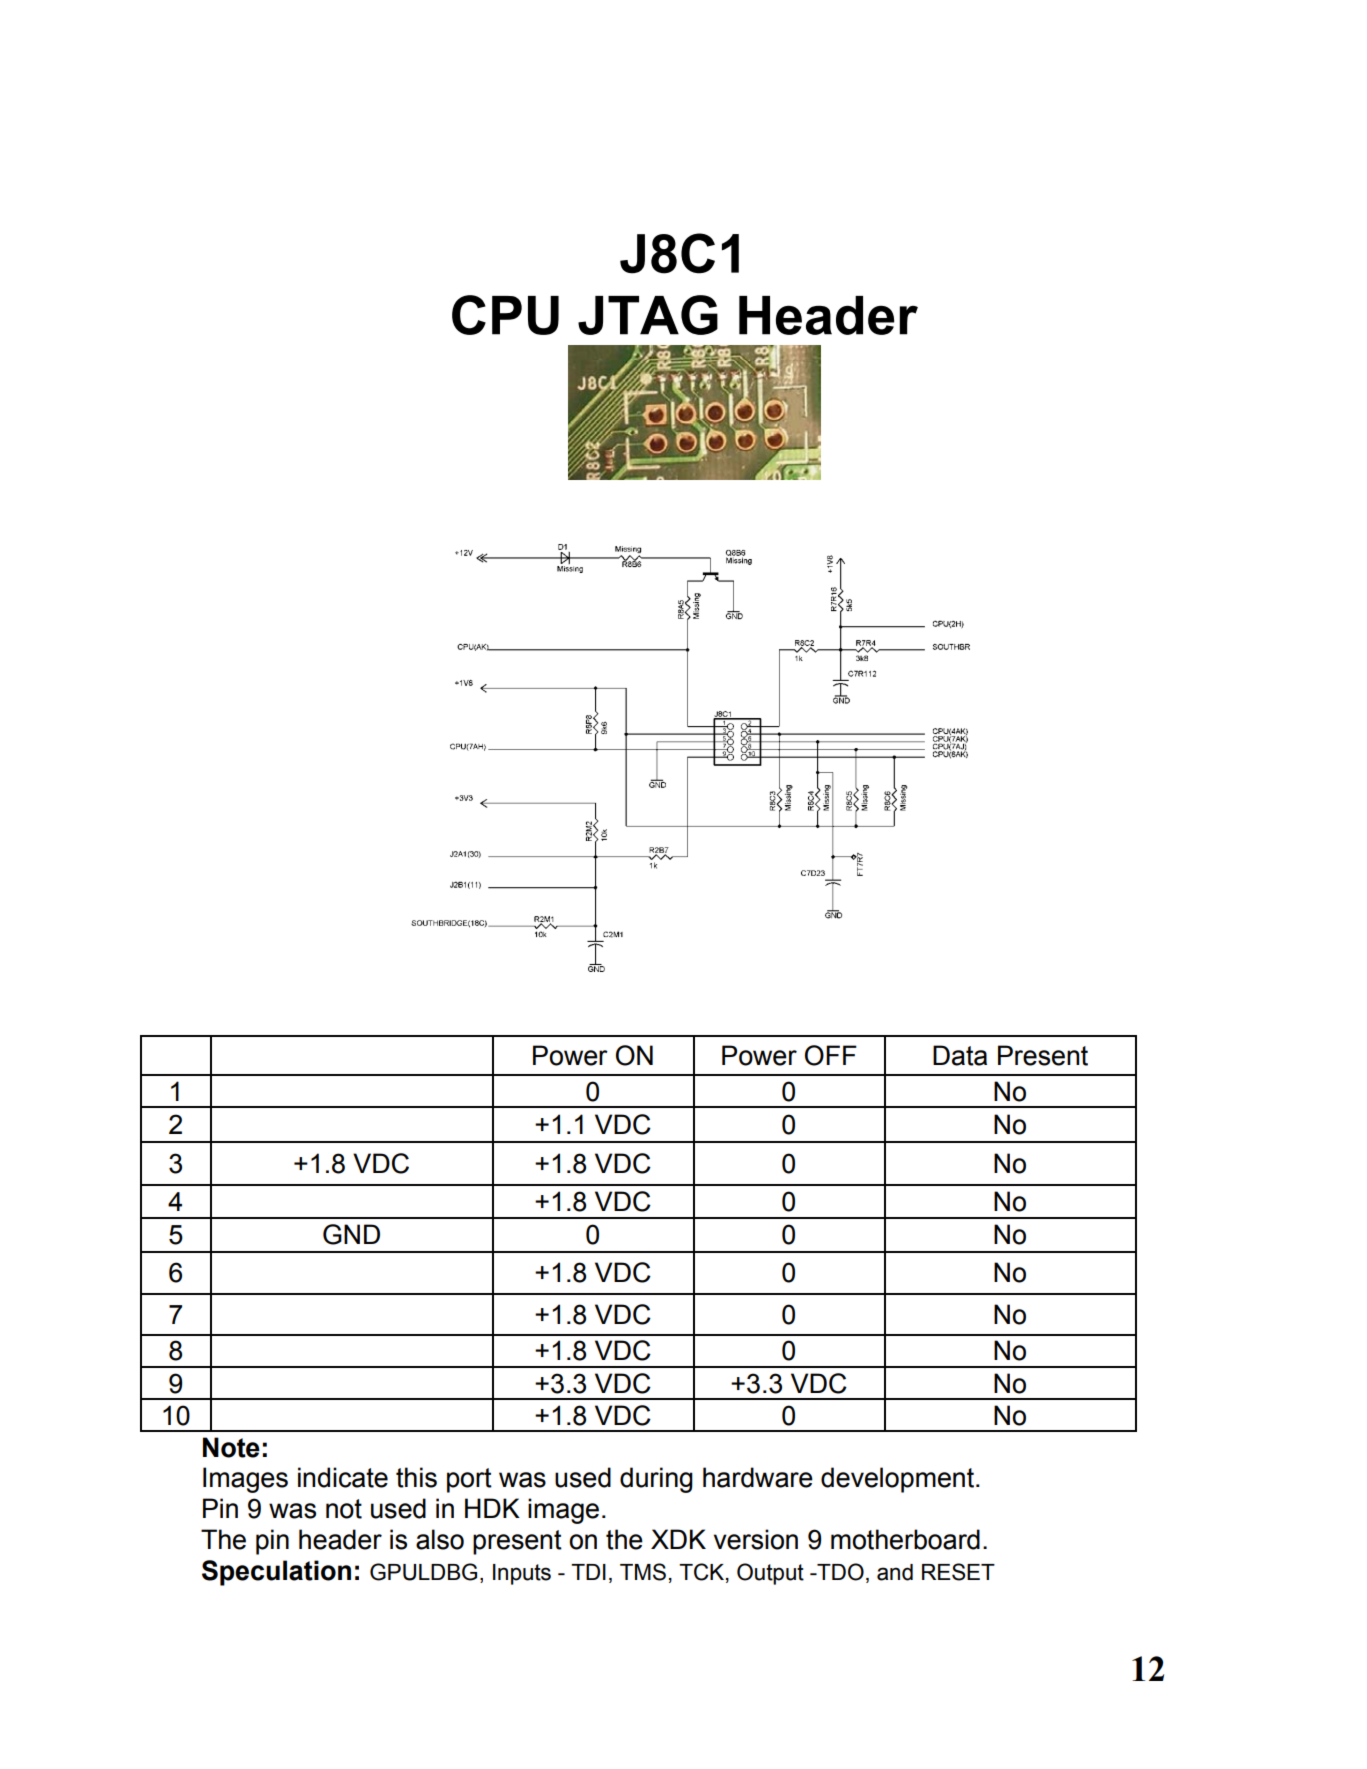 The image size is (1367, 1769). Describe the element at coordinates (960, 1055) in the screenshot. I see `Data` at that location.
